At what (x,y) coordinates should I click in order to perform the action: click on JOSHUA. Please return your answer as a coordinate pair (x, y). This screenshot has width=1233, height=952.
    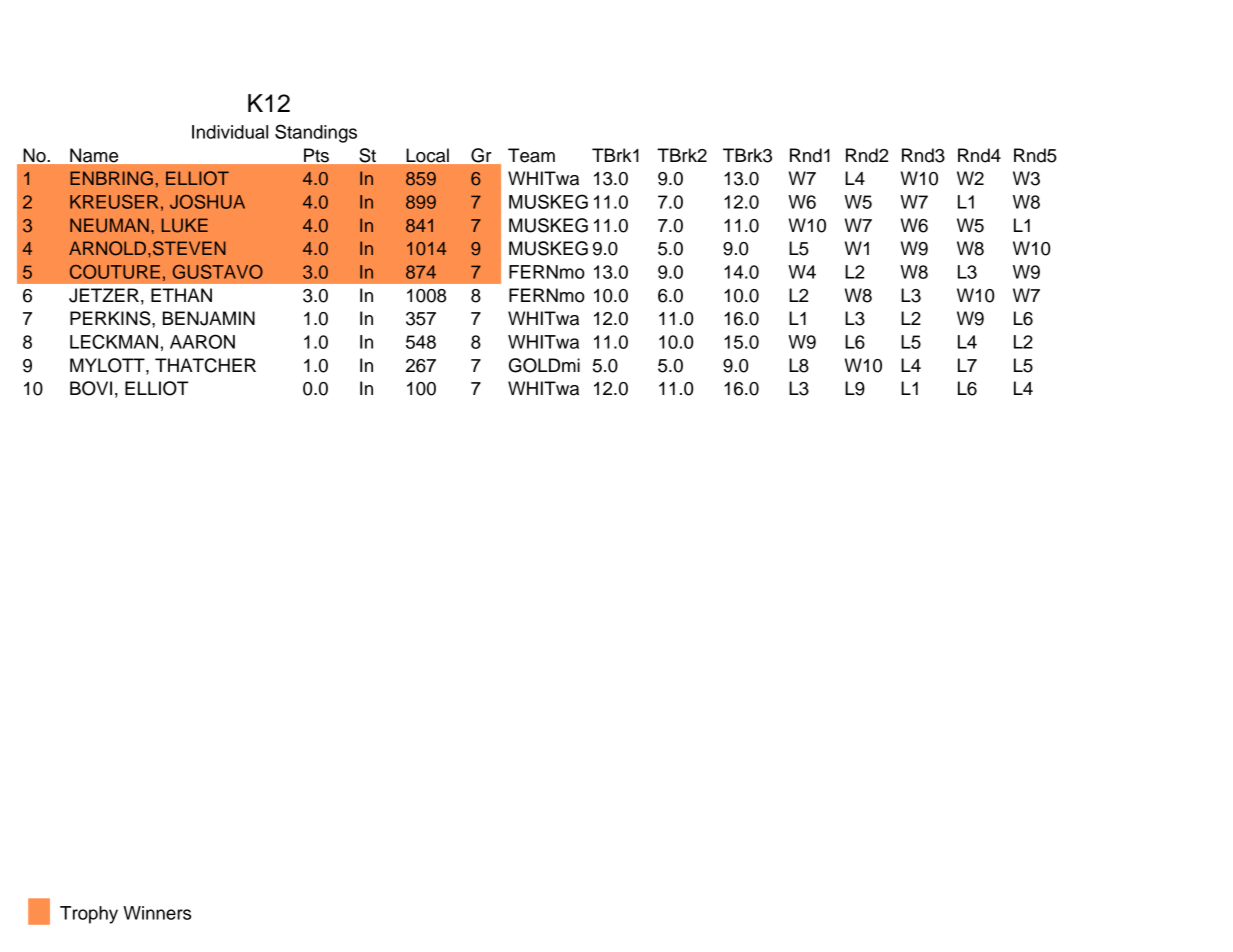
    Looking at the image, I should click on (207, 202).
